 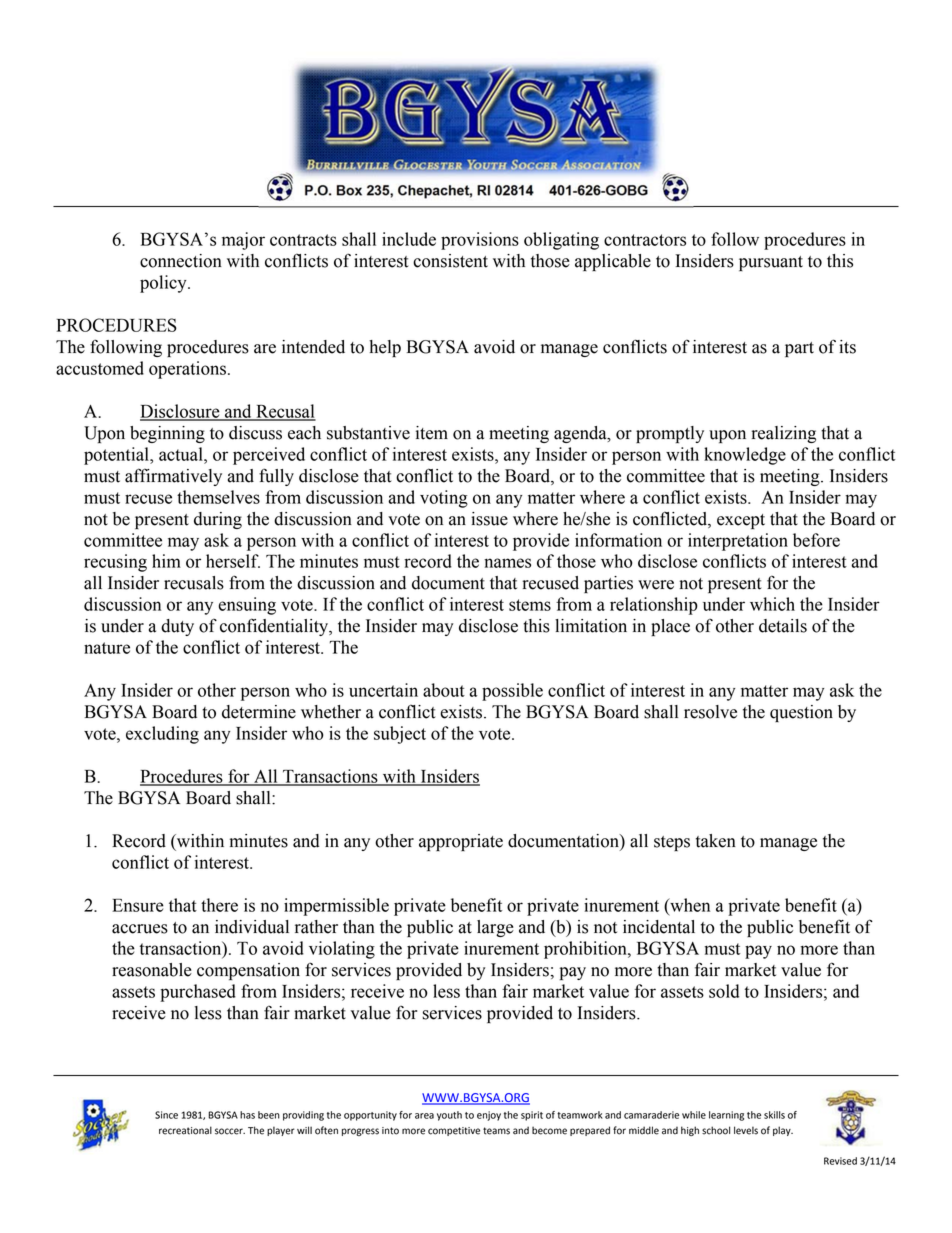 What do you see at coordinates (495, 928) in the screenshot?
I see `large` at bounding box center [495, 928].
